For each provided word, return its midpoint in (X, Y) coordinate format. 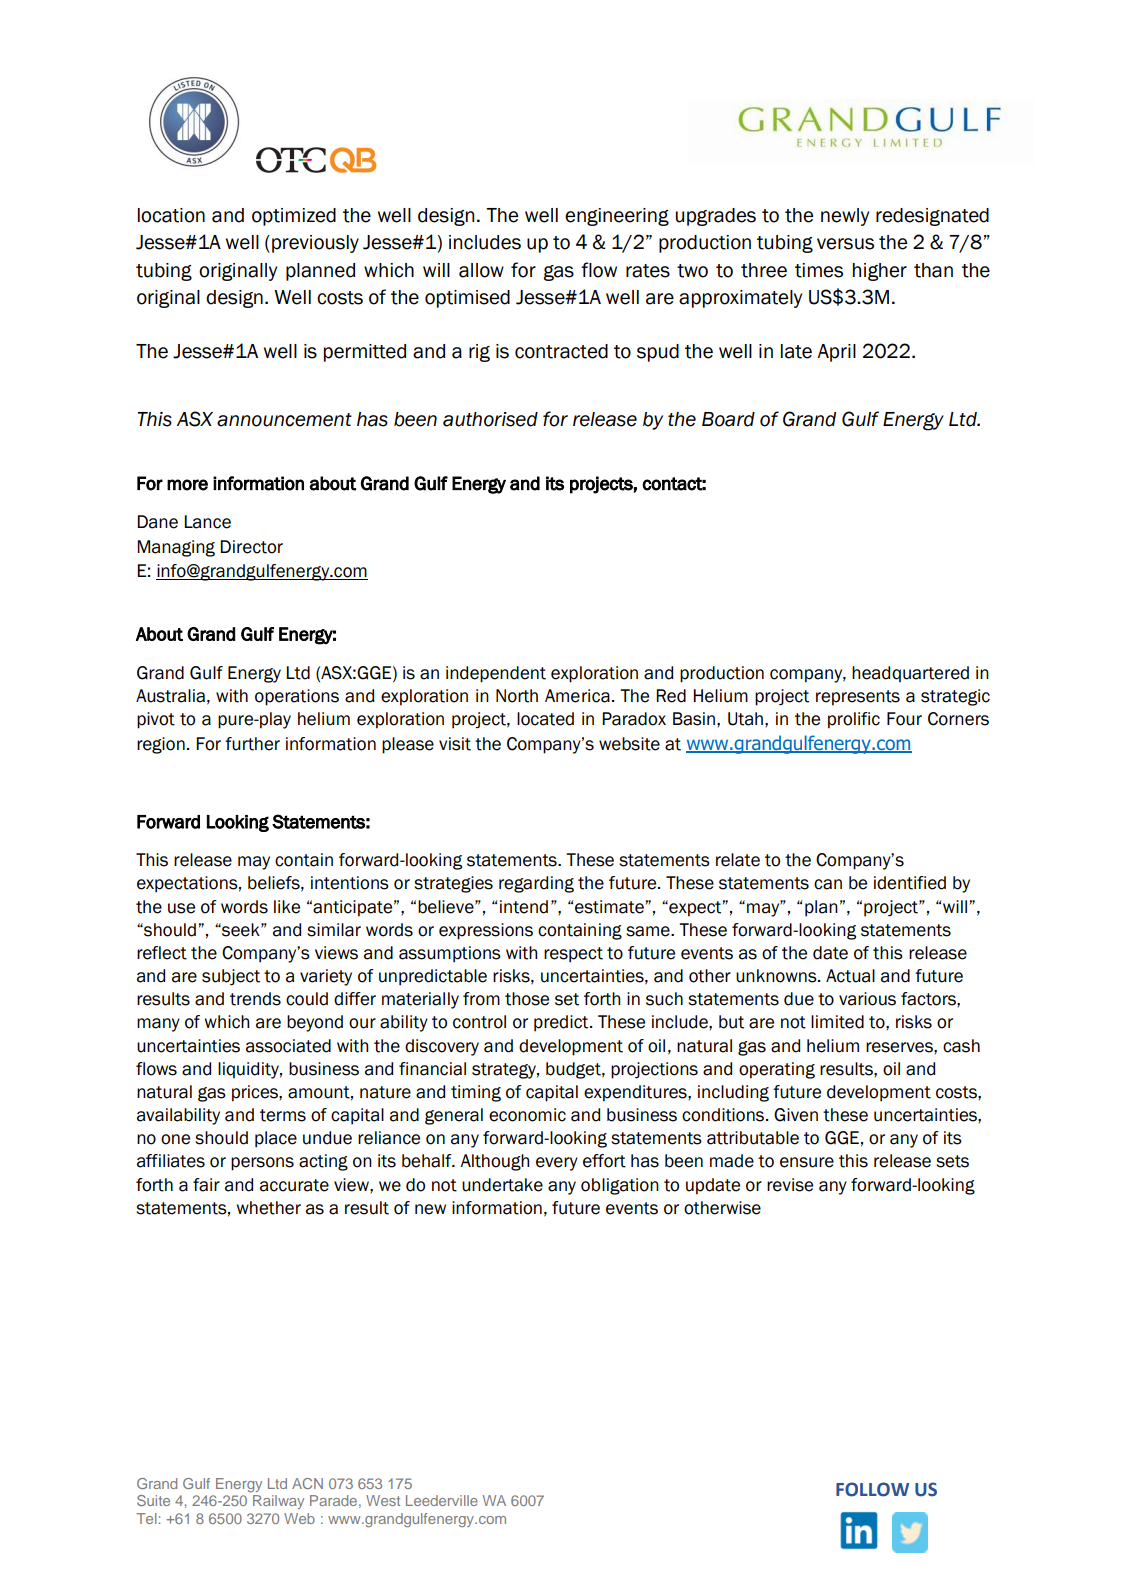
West (383, 1500)
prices (256, 1093)
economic (527, 1115)
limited (837, 1022)
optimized (294, 217)
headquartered (910, 674)
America (577, 696)
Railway (278, 1502)
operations (297, 697)
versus (845, 244)
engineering (617, 217)
